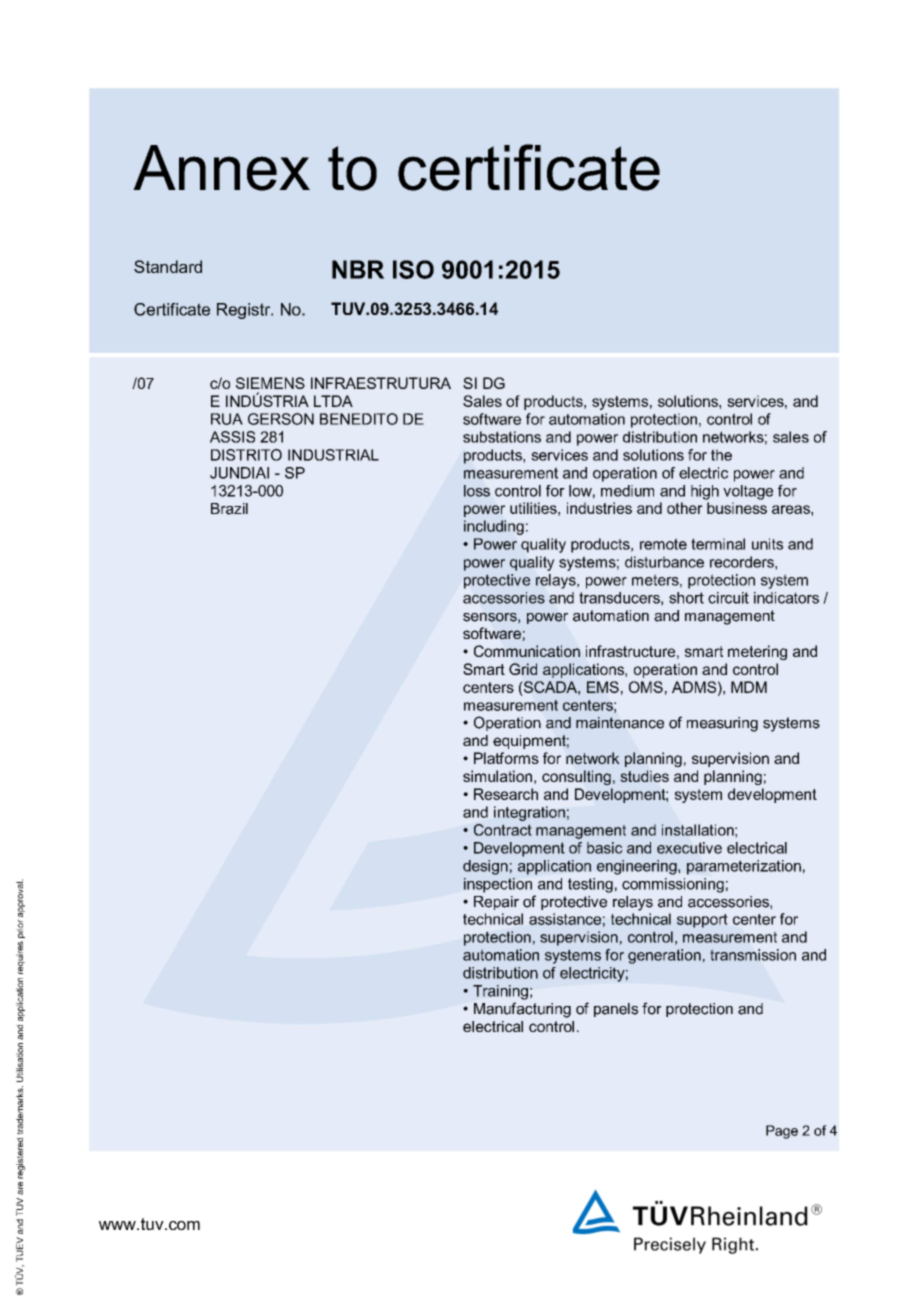  Describe the element at coordinates (229, 509) in the page. I see `Brazil` at that location.
